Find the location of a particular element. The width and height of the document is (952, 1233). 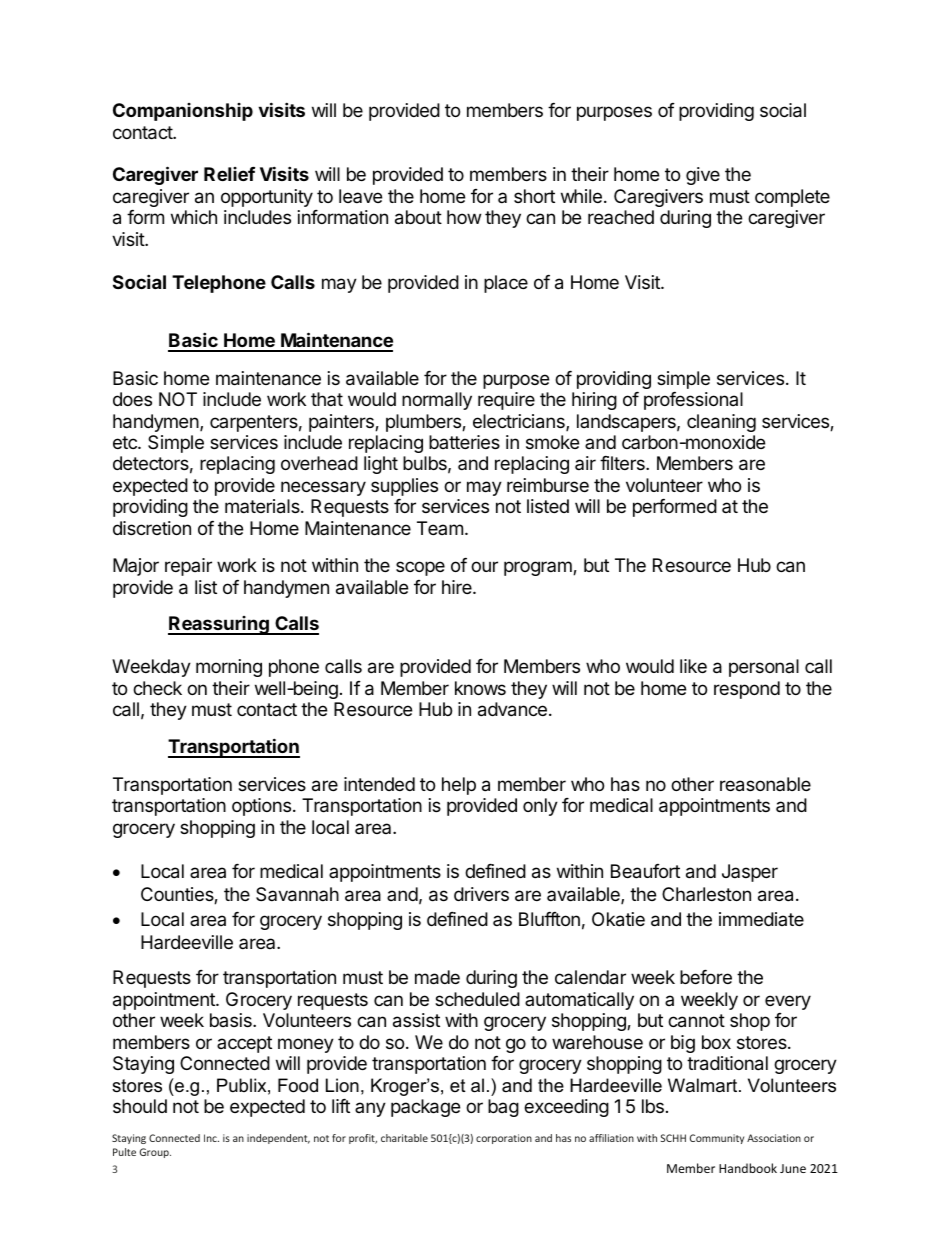

knows is located at coordinates (480, 688).
